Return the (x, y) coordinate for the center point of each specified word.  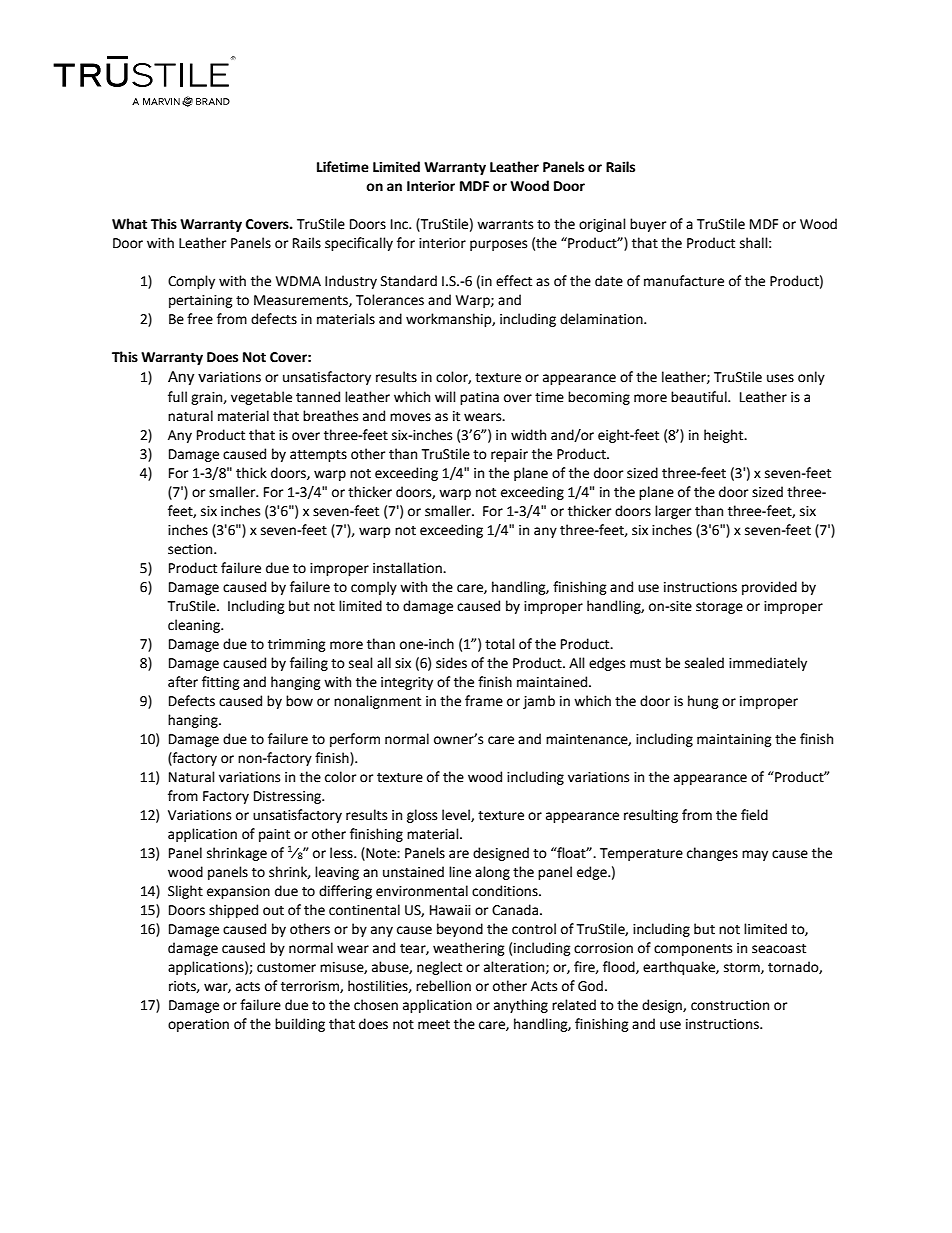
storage (719, 608)
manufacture (684, 281)
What (129, 224)
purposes (498, 245)
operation (198, 1025)
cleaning (195, 626)
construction (730, 1005)
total (500, 644)
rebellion (443, 986)
